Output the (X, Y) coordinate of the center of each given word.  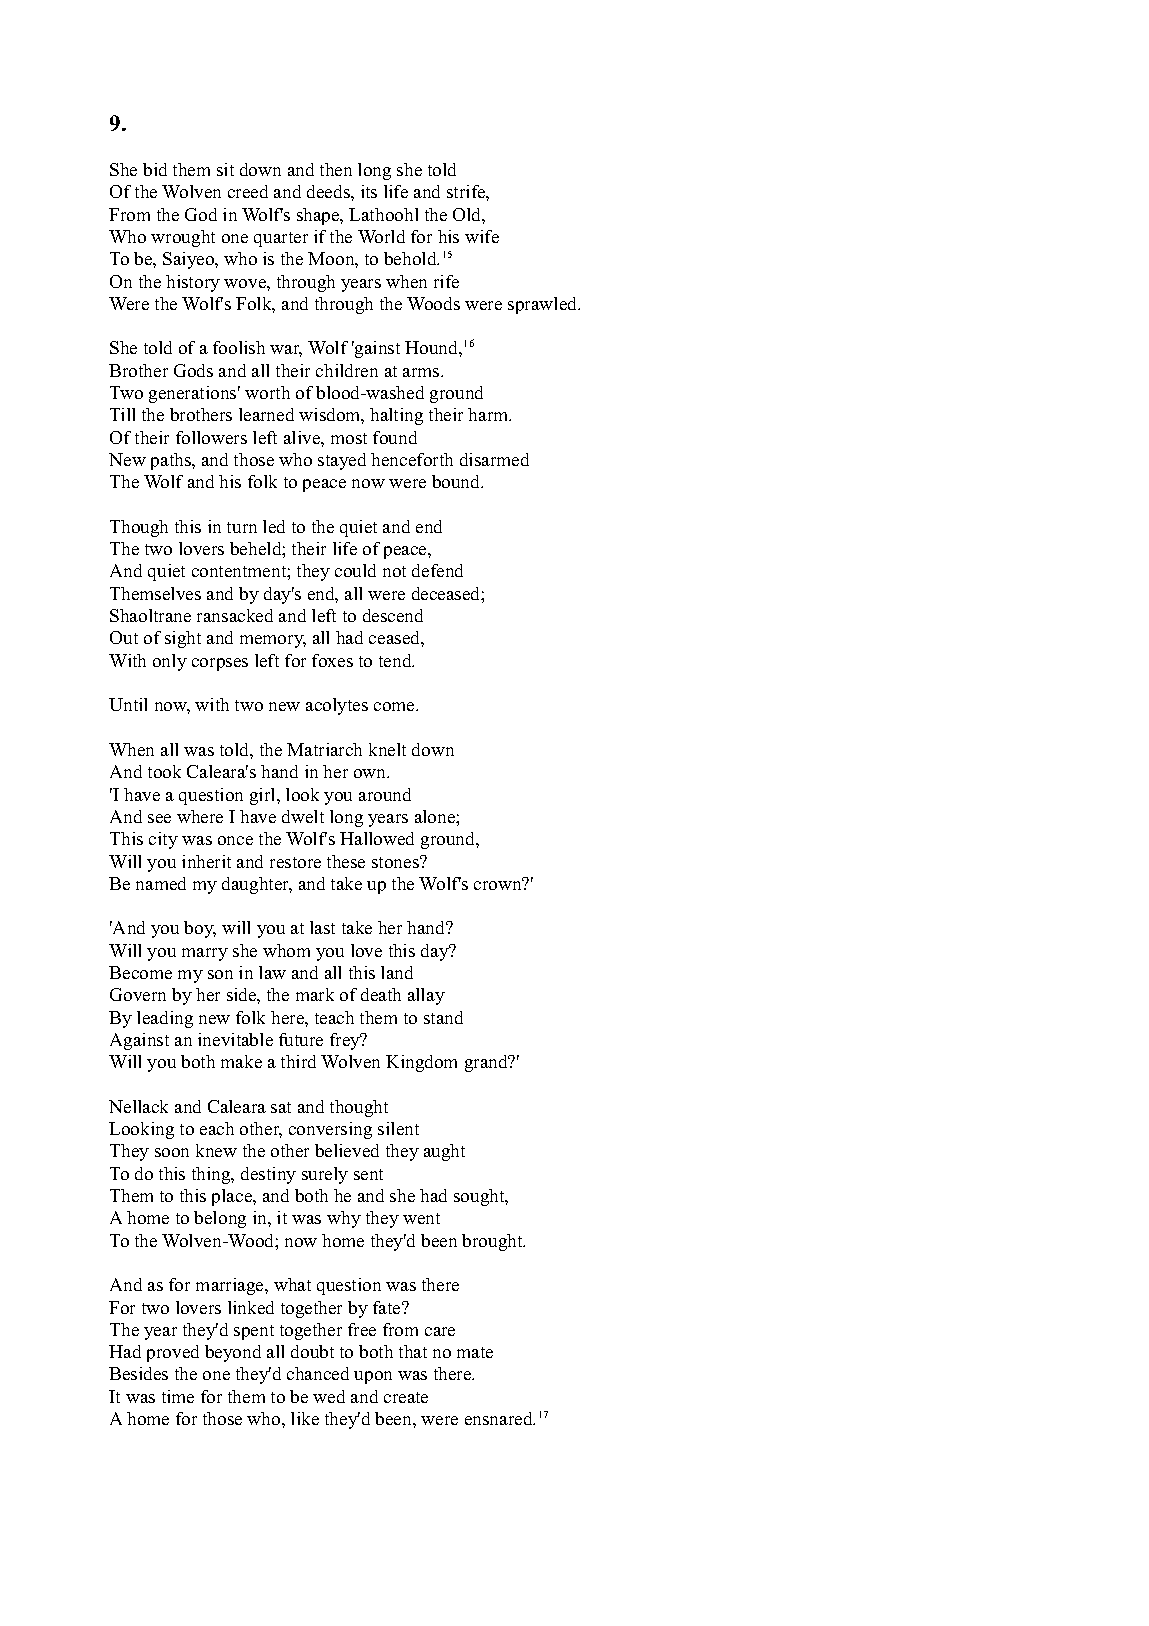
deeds (329, 191)
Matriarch (324, 749)
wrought (183, 238)
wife (482, 236)
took (164, 771)
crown (499, 884)
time (178, 1396)
